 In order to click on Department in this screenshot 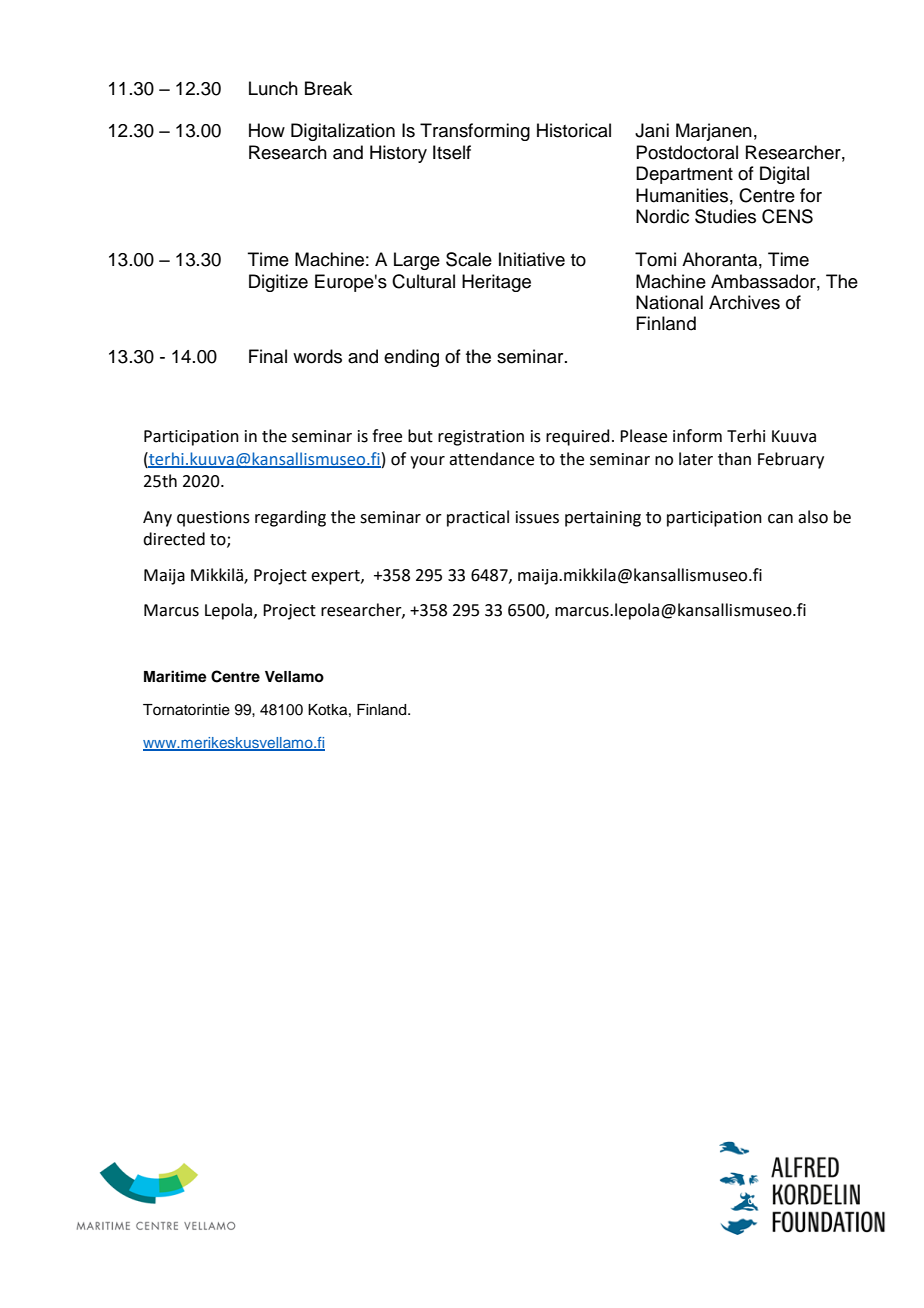, I will do `click(684, 175)`.
